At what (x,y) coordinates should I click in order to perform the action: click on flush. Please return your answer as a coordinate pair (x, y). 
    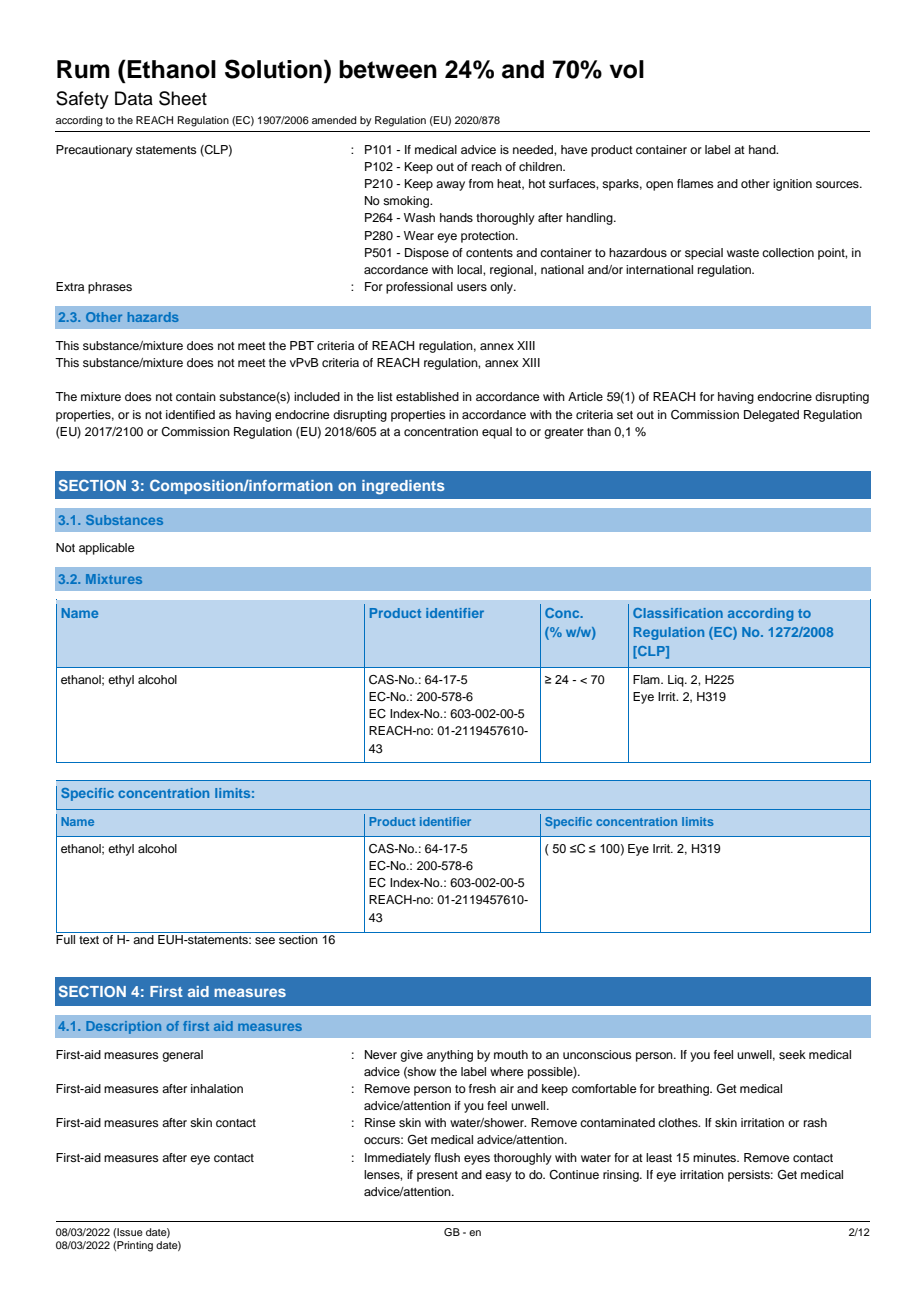
    Looking at the image, I should click on (447, 1157).
